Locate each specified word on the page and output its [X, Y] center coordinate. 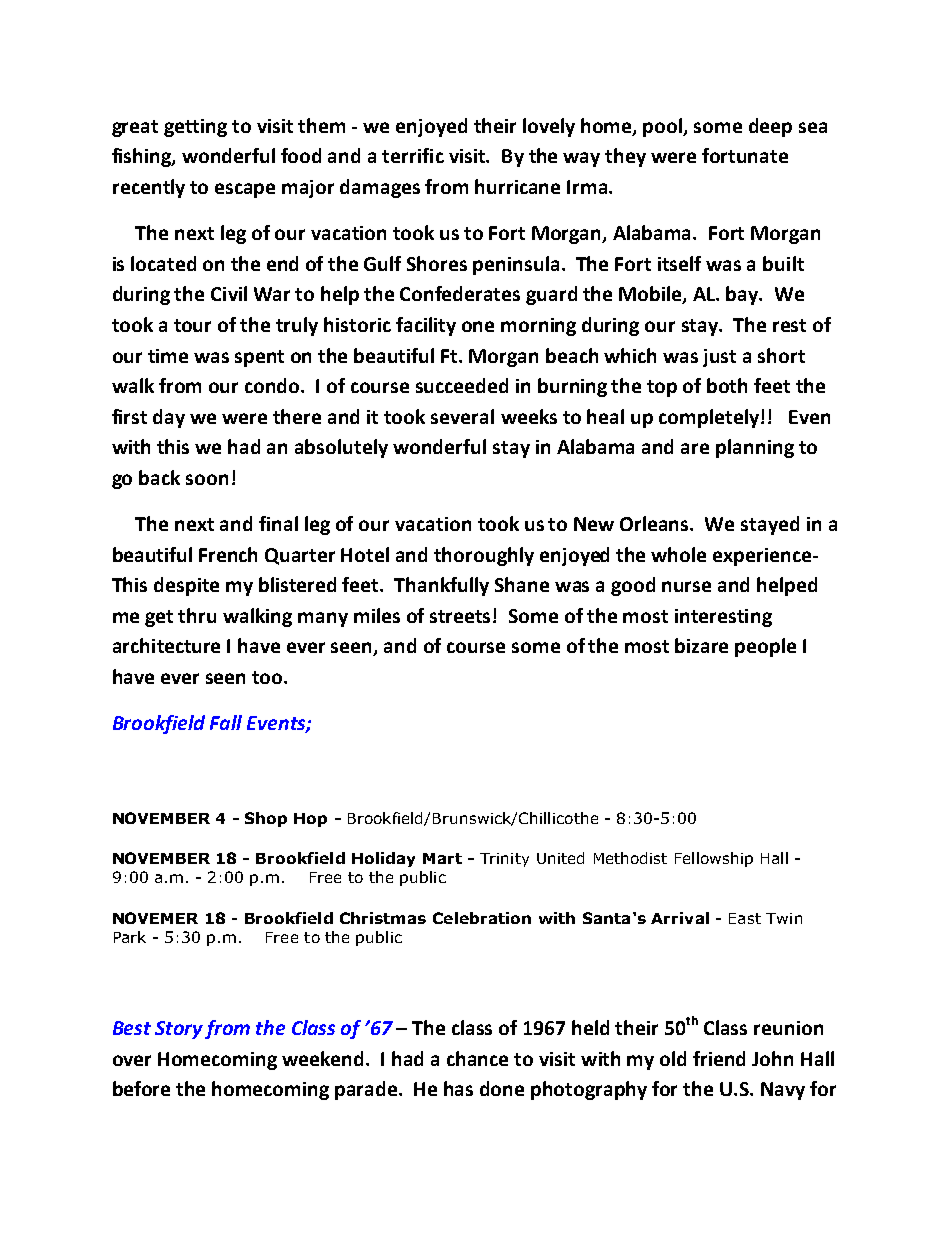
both [727, 385]
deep [770, 127]
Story [179, 1030]
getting [195, 128]
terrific [413, 155]
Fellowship [714, 859]
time [168, 356]
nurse [686, 586]
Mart [442, 858]
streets [462, 616]
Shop [266, 819]
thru [197, 615]
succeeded [462, 385]
